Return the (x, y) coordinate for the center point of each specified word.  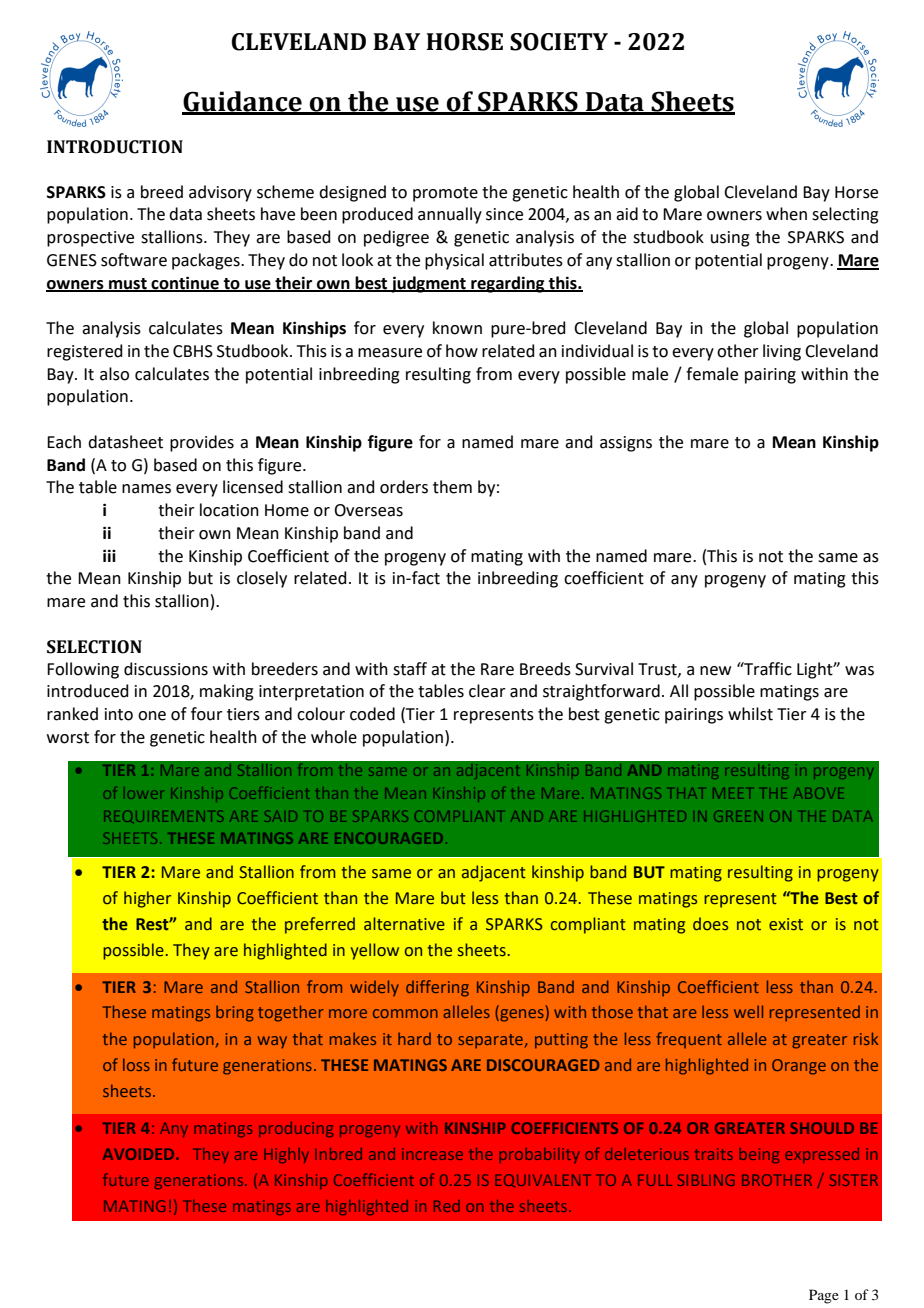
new (715, 671)
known (457, 328)
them (452, 487)
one (152, 716)
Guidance (243, 102)
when (786, 214)
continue (185, 283)
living (782, 352)
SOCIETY (559, 42)
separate (490, 1041)
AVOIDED (140, 1154)
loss (136, 1064)
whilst (750, 714)
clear (487, 691)
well (748, 1011)
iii (109, 555)
